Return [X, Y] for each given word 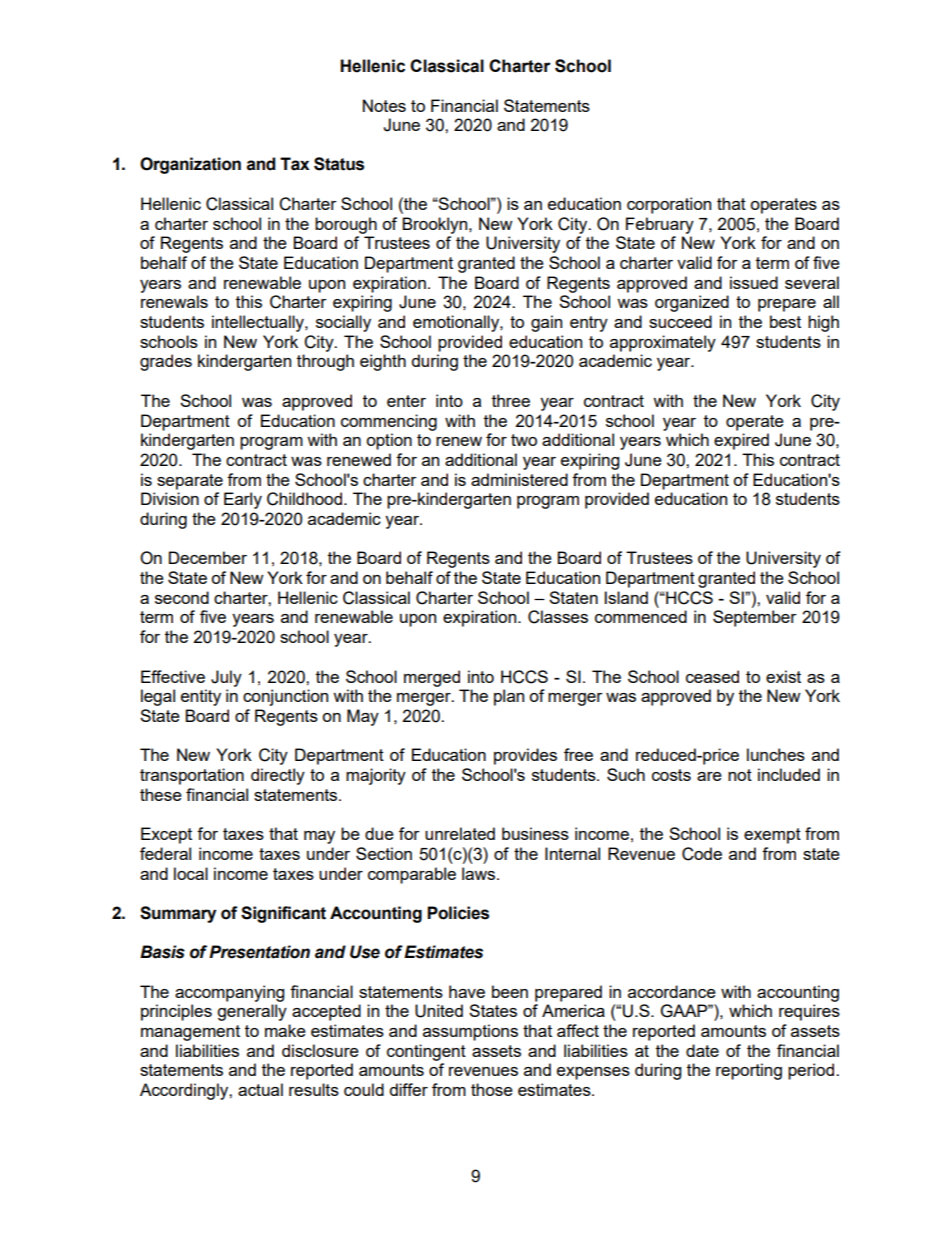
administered [519, 479]
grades [166, 362]
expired [741, 441]
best [785, 321]
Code [702, 854]
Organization [190, 165]
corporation [669, 205]
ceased [712, 676]
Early [243, 500]
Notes [384, 105]
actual [260, 1089]
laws [480, 873]
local [191, 873]
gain [546, 323]
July [226, 678]
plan [509, 697]
